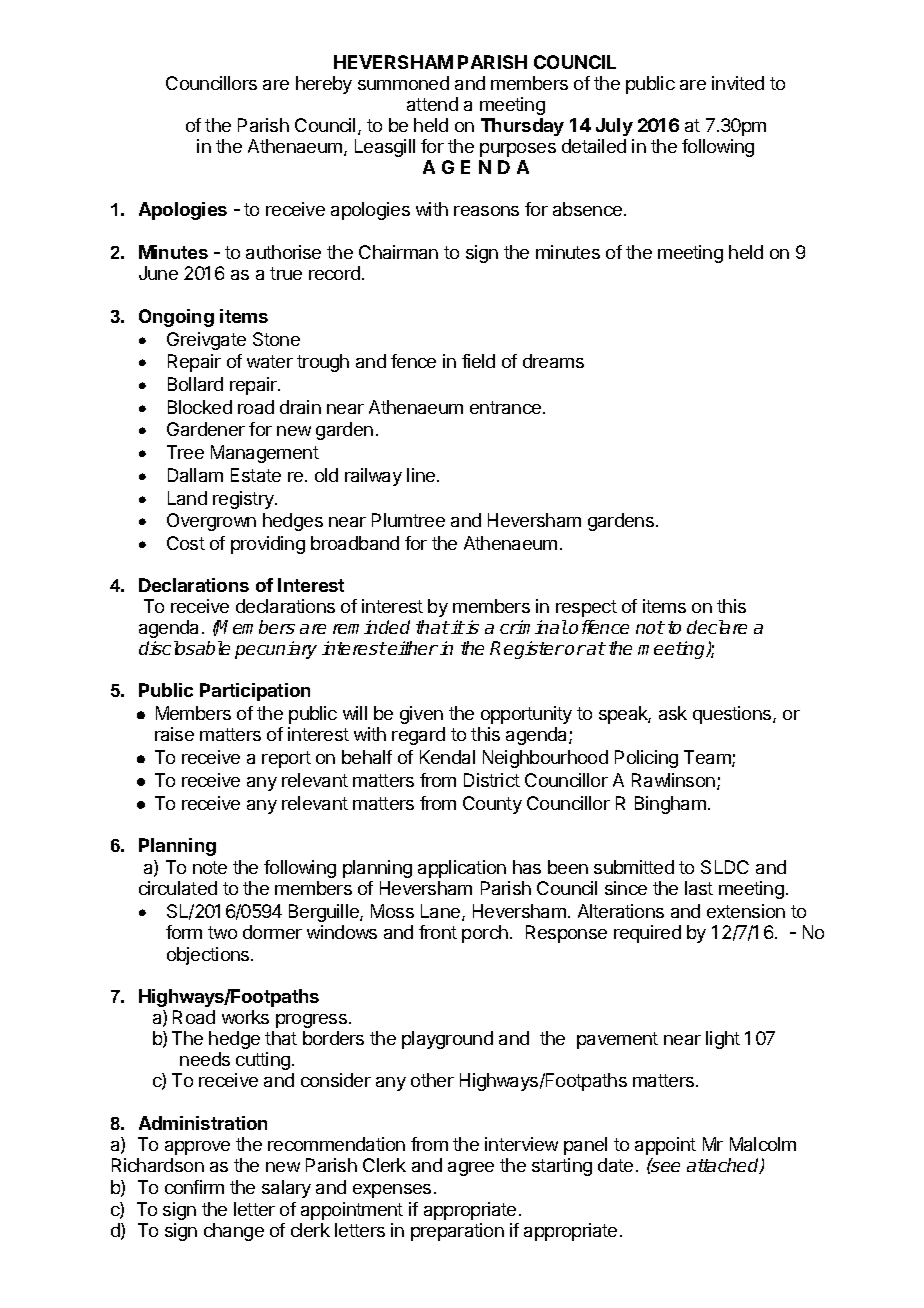 This screenshot has width=924, height=1308. What do you see at coordinates (210, 867) in the screenshot?
I see `note` at bounding box center [210, 867].
